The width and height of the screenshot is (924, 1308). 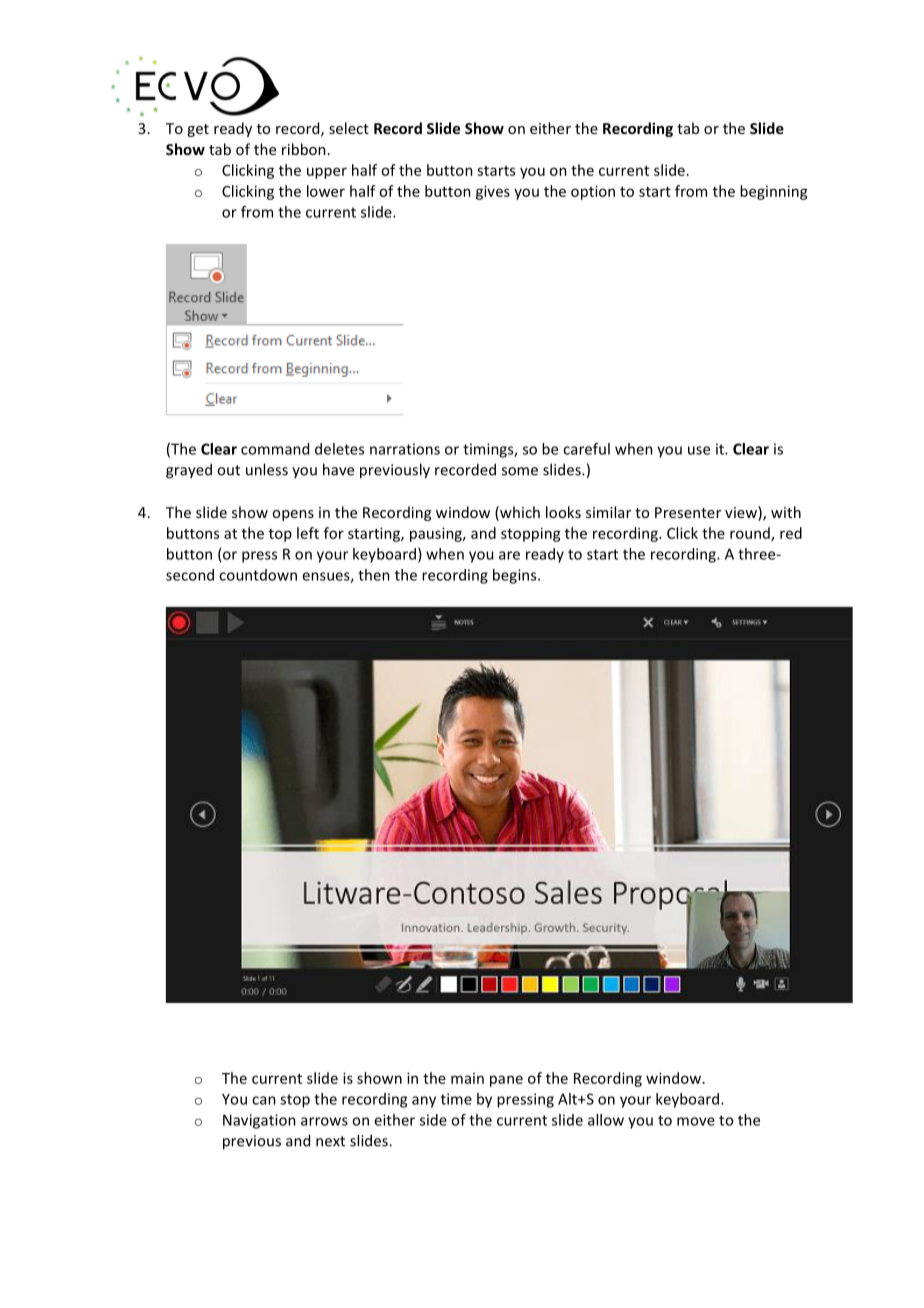 What do you see at coordinates (516, 576) in the screenshot?
I see `begins` at bounding box center [516, 576].
